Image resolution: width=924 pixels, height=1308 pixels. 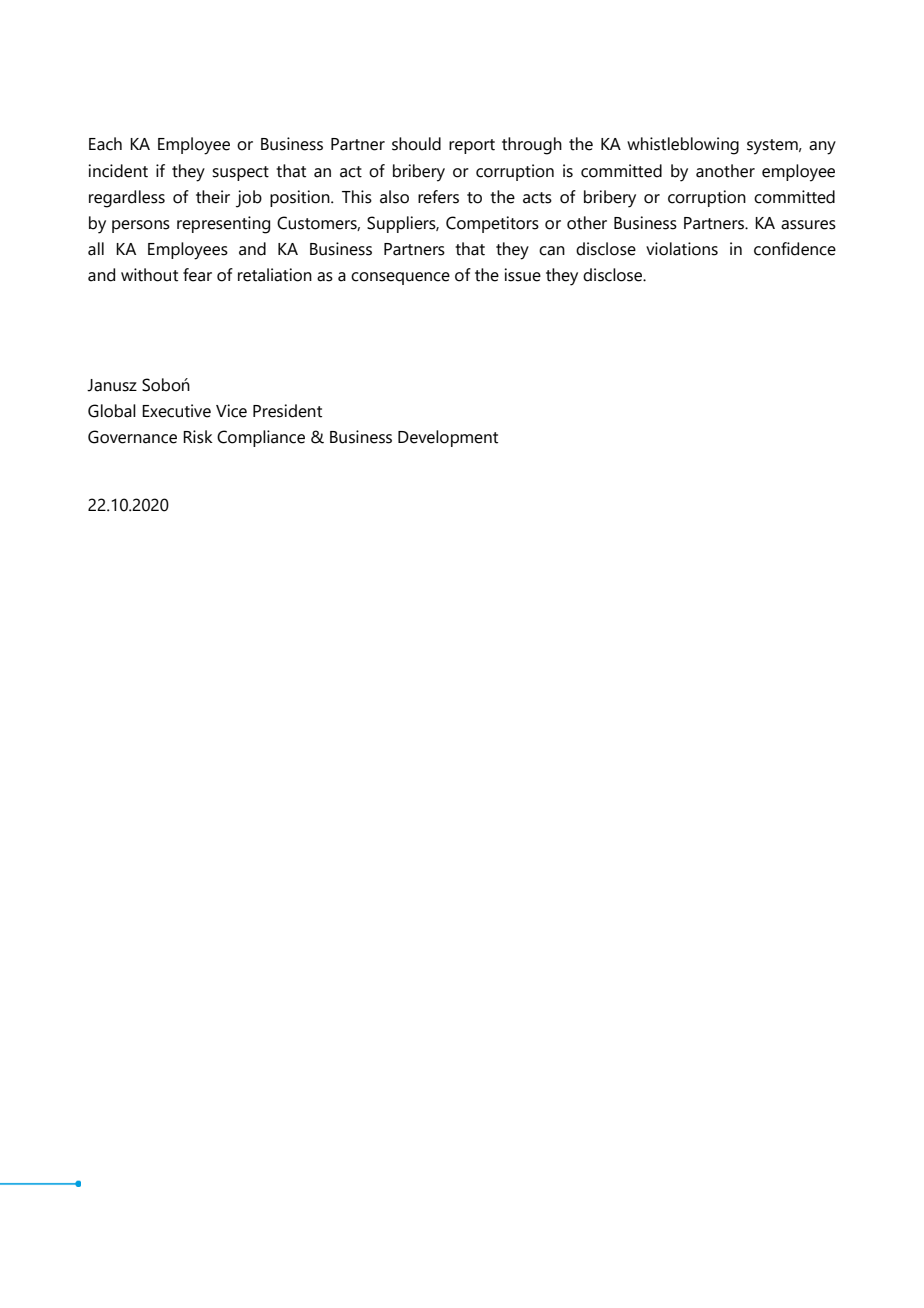 I want to click on Compliance, so click(x=261, y=438).
